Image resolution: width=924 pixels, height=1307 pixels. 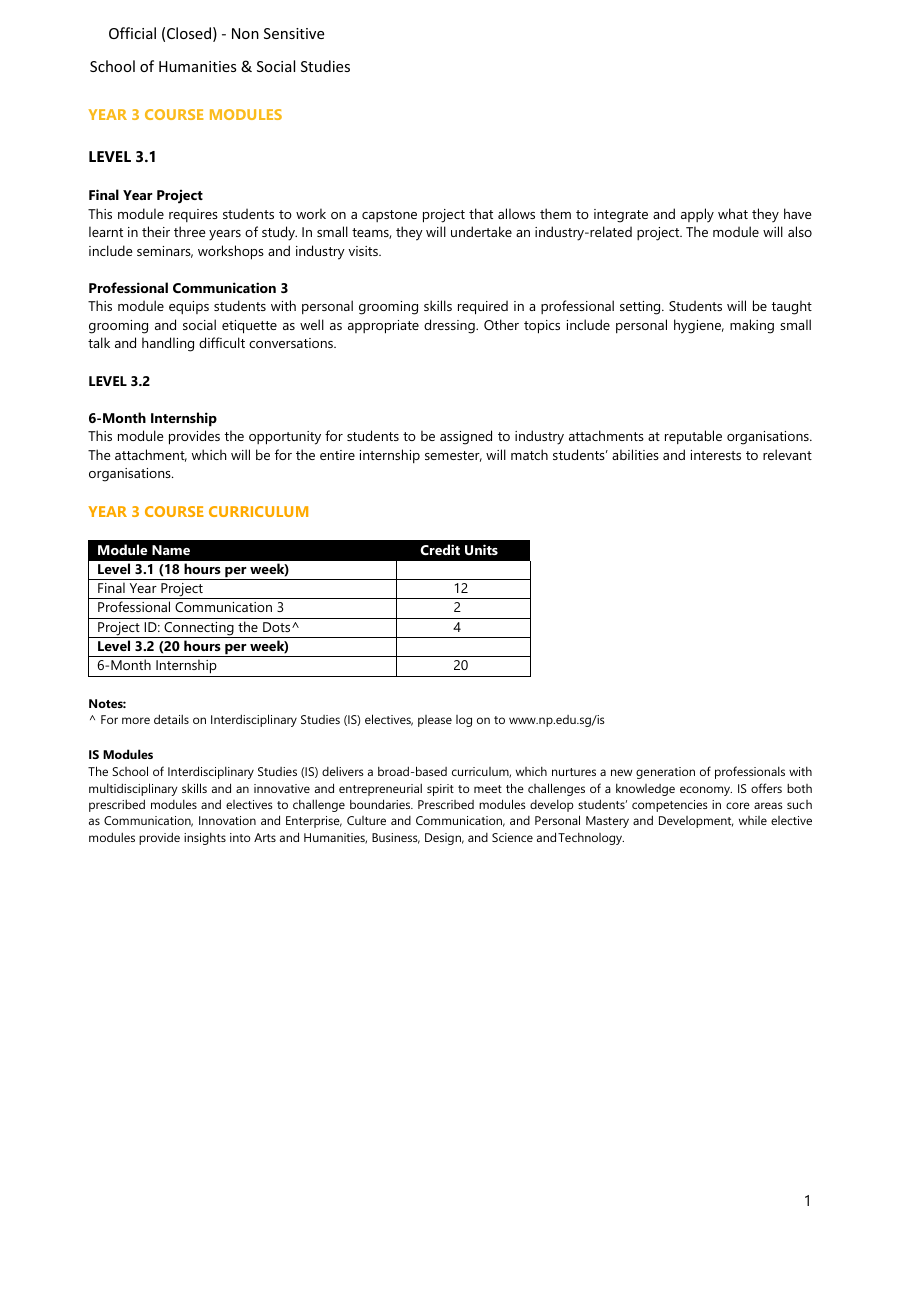 What do you see at coordinates (738, 805) in the page?
I see `core` at bounding box center [738, 805].
